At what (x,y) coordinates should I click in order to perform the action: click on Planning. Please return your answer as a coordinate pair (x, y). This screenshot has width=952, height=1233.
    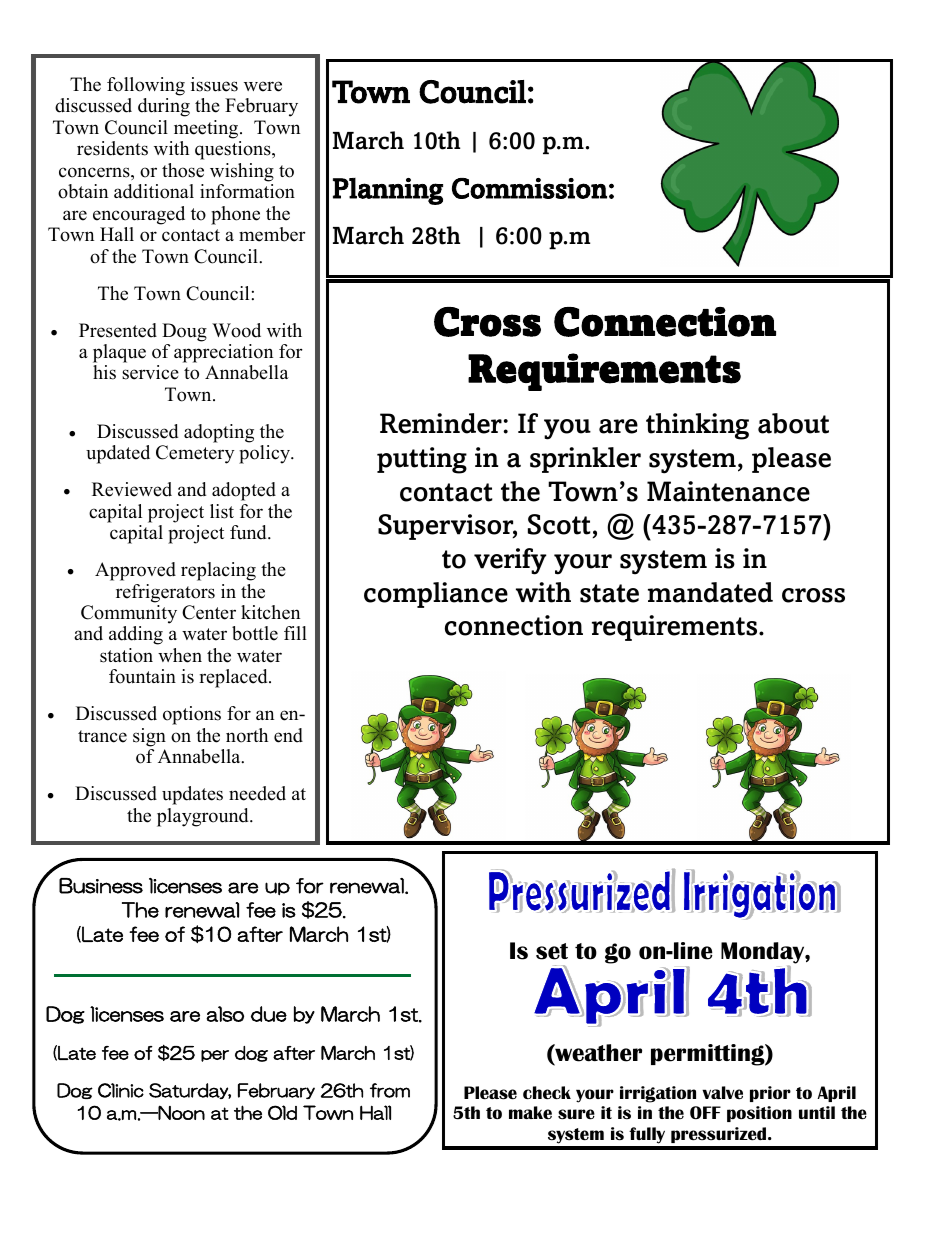
    Looking at the image, I should click on (388, 191).
